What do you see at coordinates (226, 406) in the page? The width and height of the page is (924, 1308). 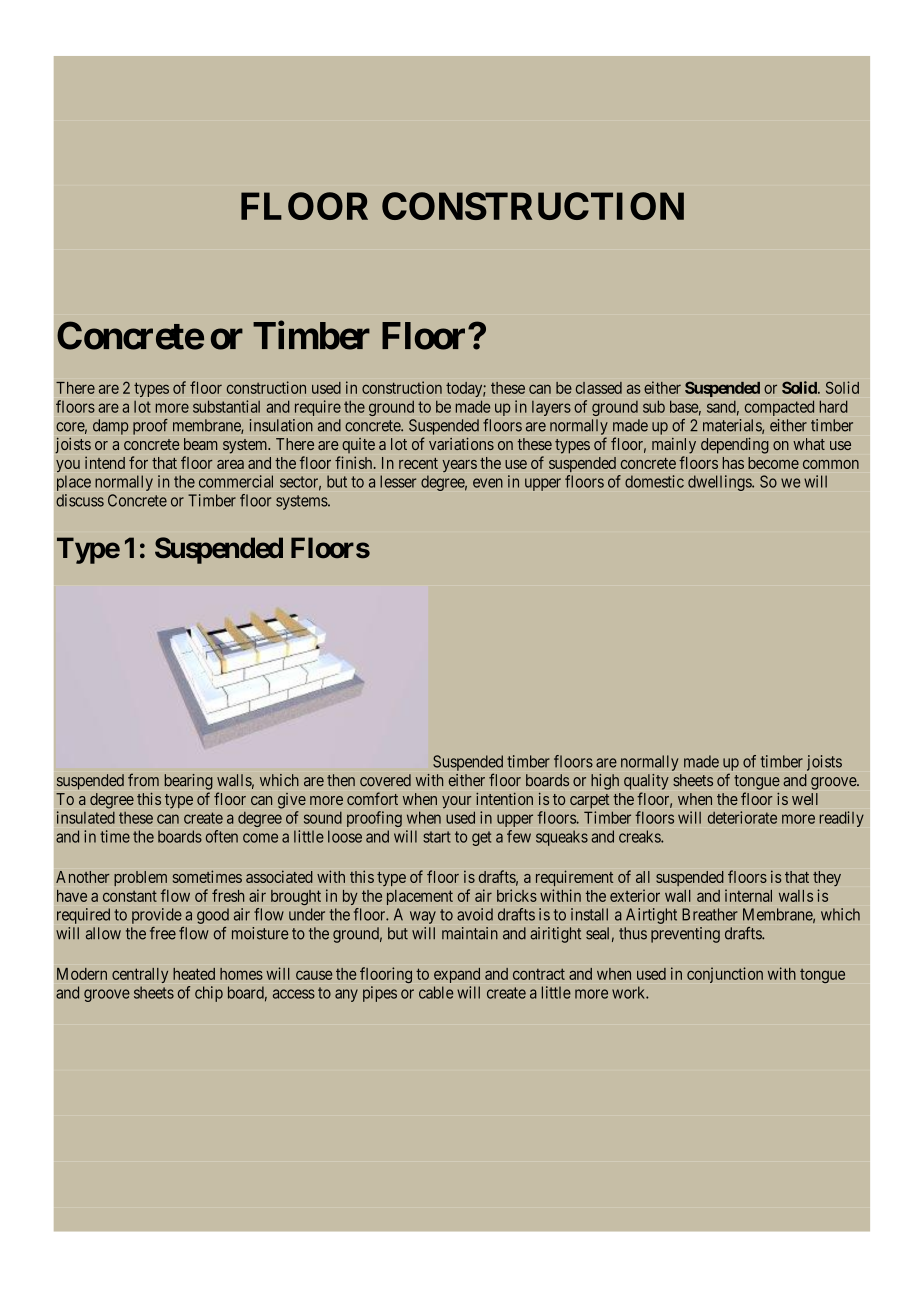 I see `substantial` at bounding box center [226, 406].
